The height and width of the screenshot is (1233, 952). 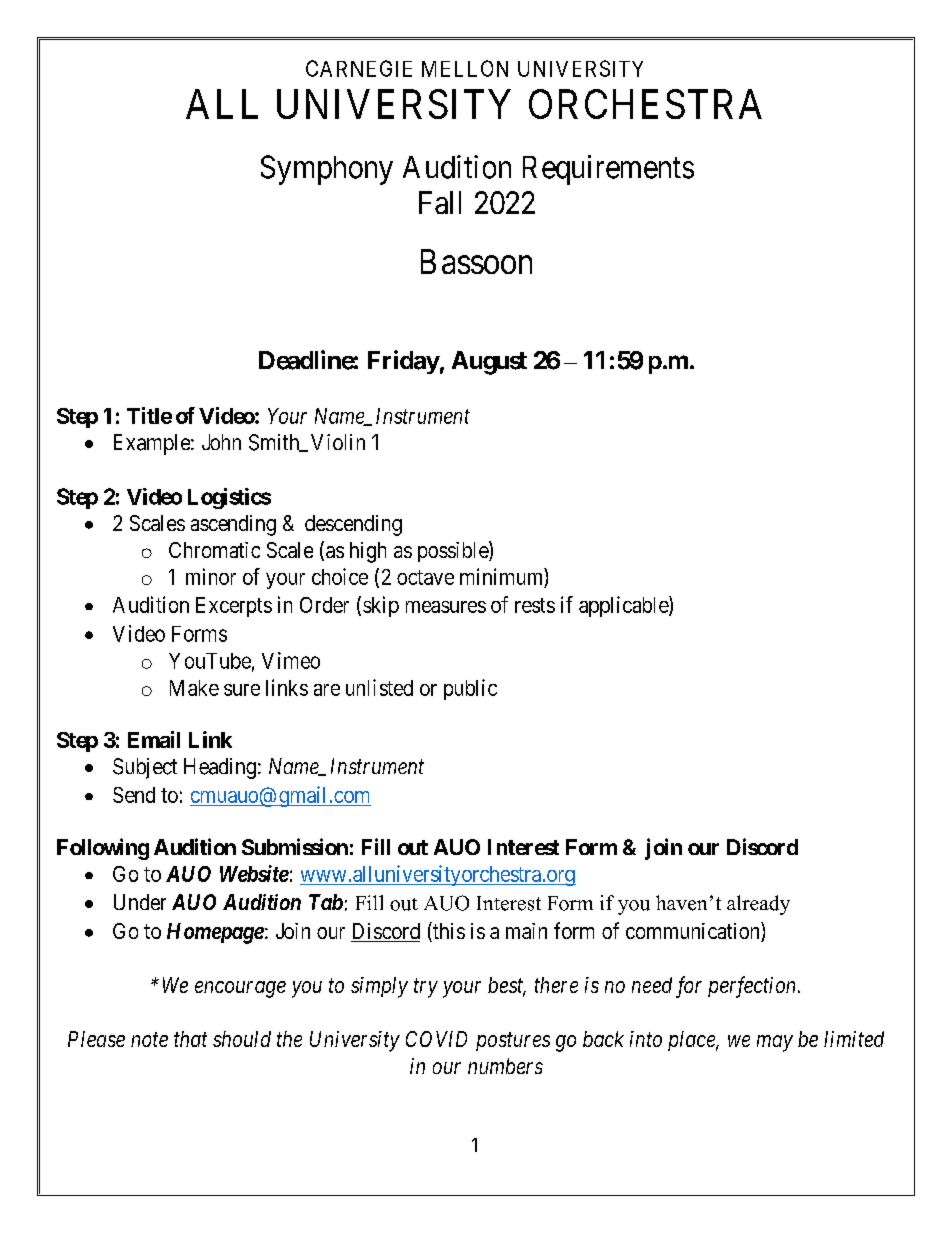 I want to click on applicable, so click(x=624, y=606).
